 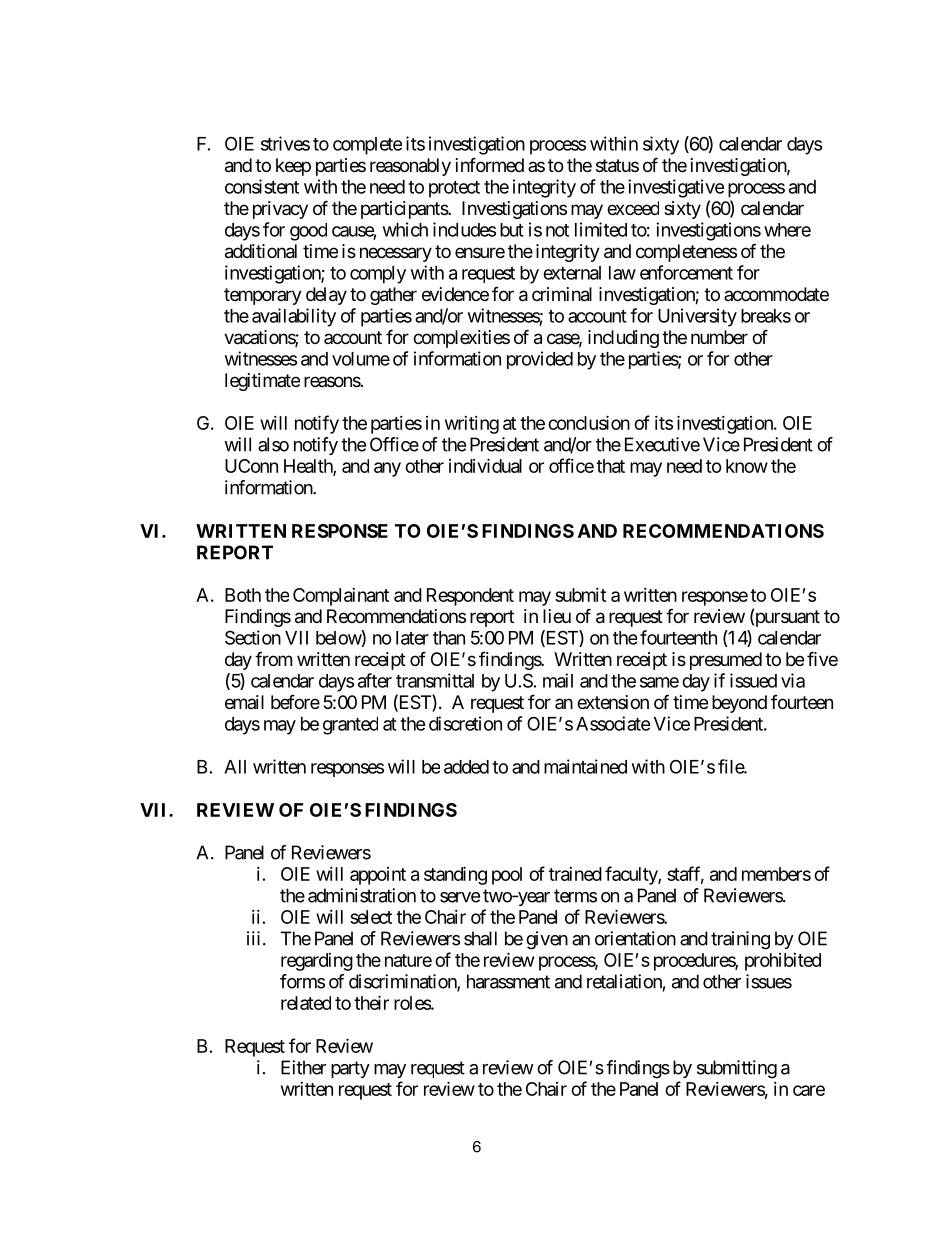 What do you see at coordinates (485, 465) in the screenshot?
I see `individual` at bounding box center [485, 465].
